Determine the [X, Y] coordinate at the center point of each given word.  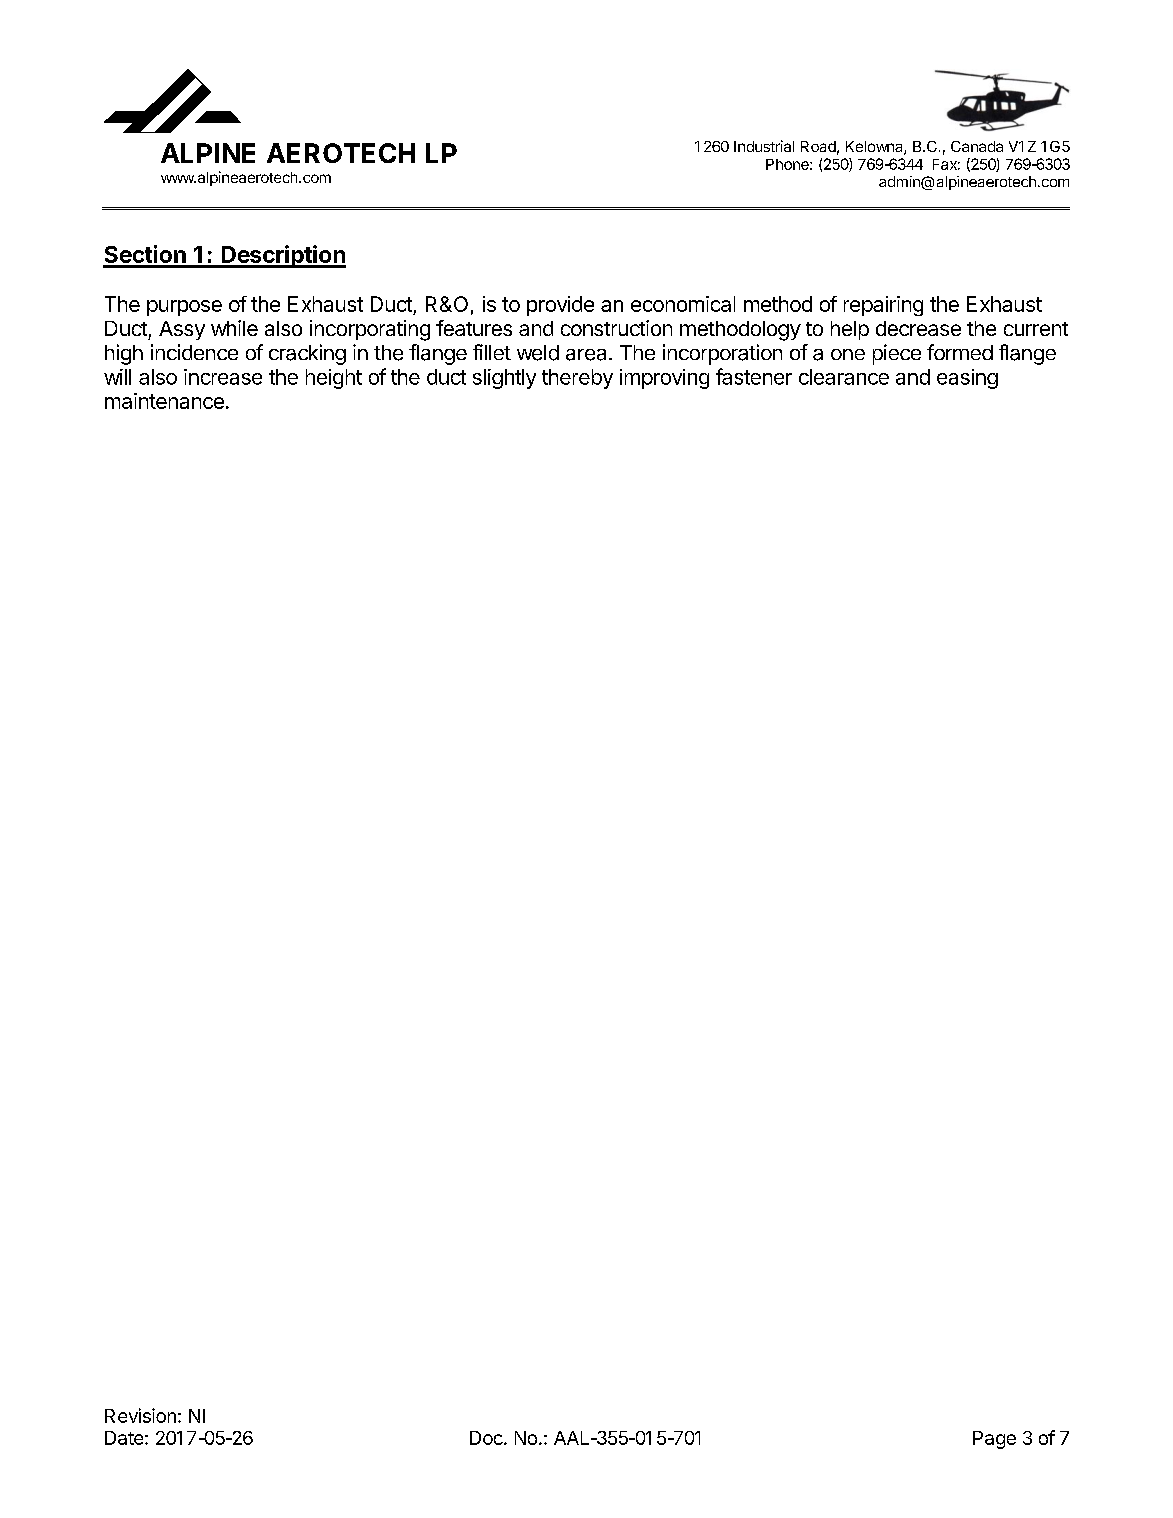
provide [560, 306]
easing [967, 379]
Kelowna [875, 148]
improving [664, 379]
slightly [504, 379]
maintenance [164, 401]
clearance [844, 377]
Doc [487, 1438]
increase [223, 377]
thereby [577, 379]
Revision [140, 1415]
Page [994, 1440]
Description [282, 256]
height [334, 379]
